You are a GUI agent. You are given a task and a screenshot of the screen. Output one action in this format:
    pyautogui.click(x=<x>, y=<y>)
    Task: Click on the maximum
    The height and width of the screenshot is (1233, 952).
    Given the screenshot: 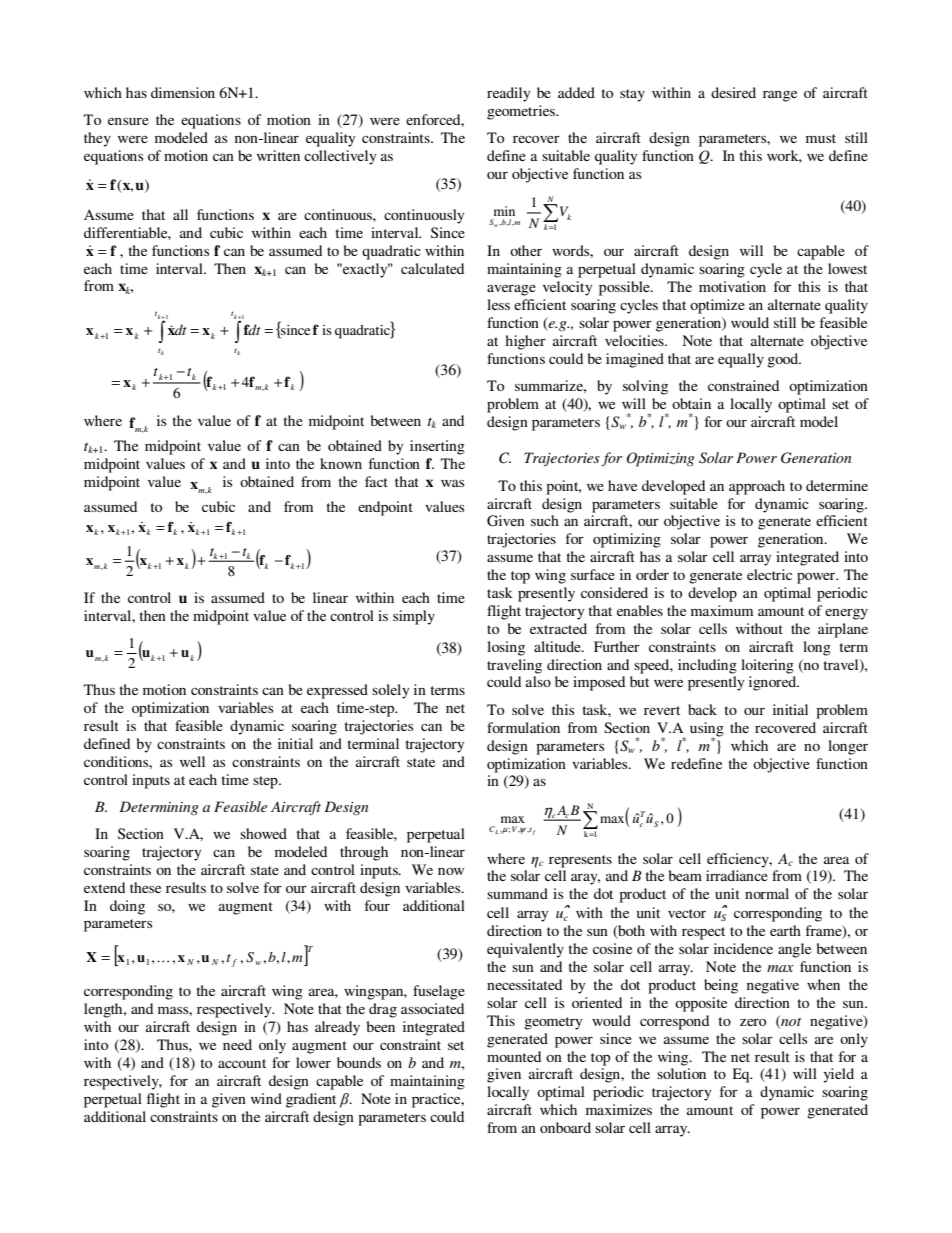 What is the action you would take?
    pyautogui.click(x=722, y=610)
